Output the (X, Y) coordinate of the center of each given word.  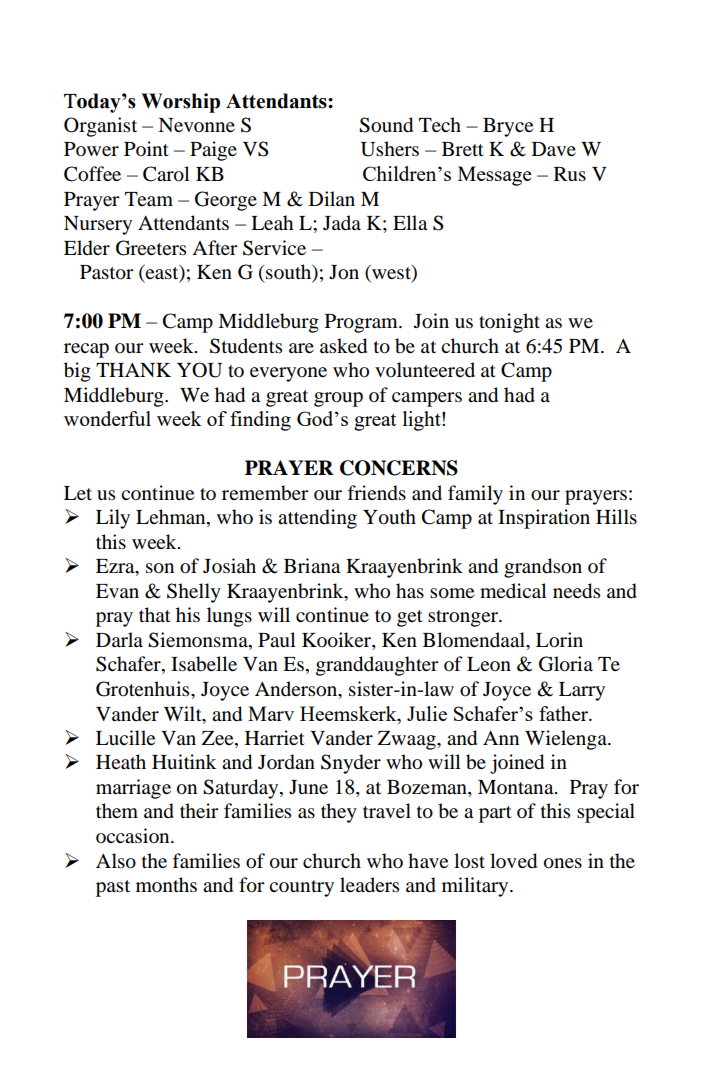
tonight (509, 323)
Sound (386, 125)
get (410, 618)
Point (146, 149)
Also (116, 861)
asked (343, 346)
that (155, 614)
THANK (133, 370)
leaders (369, 884)
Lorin (559, 640)
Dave (554, 149)
